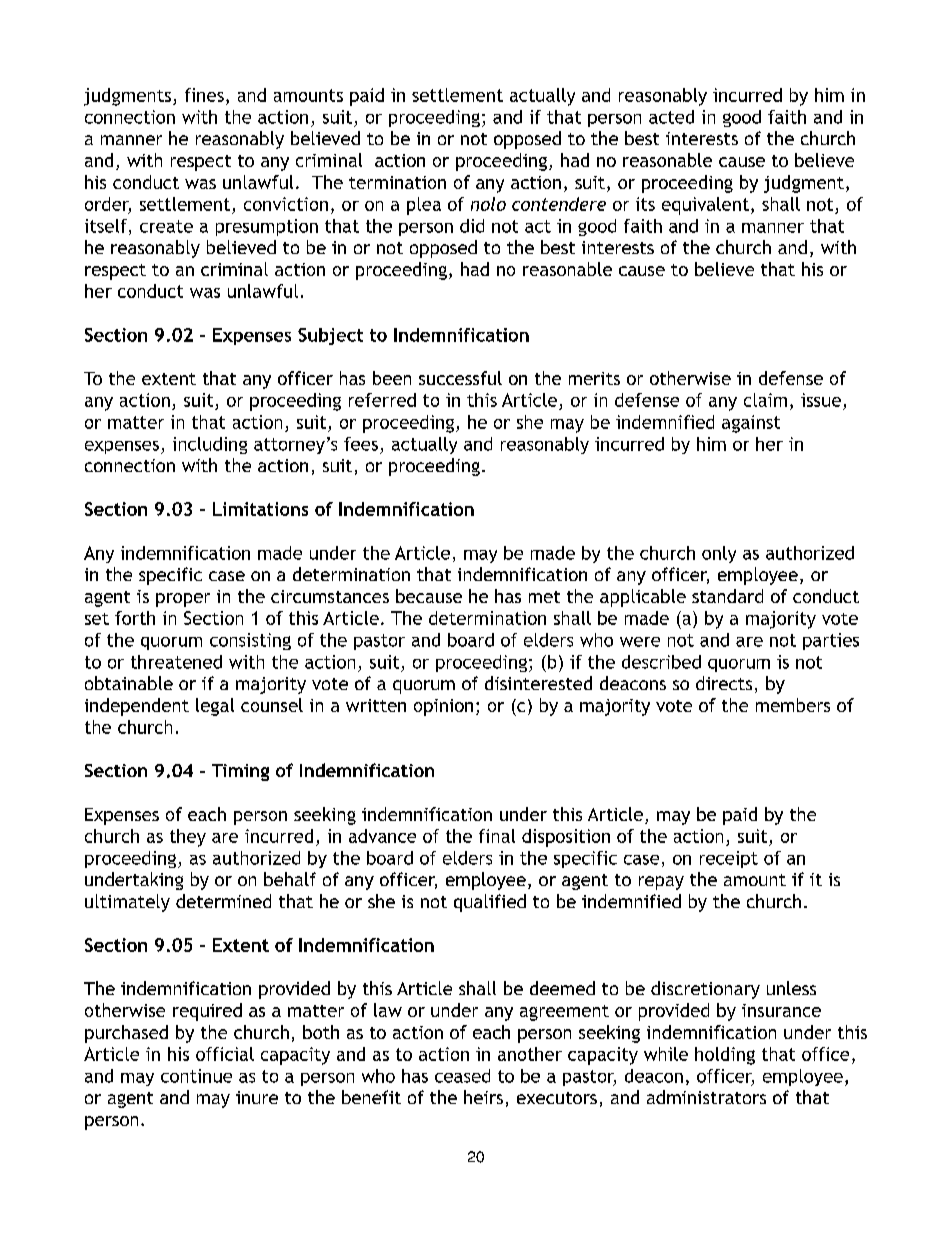 The width and height of the page is (952, 1233). What do you see at coordinates (488, 204) in the page?
I see `nolo` at bounding box center [488, 204].
